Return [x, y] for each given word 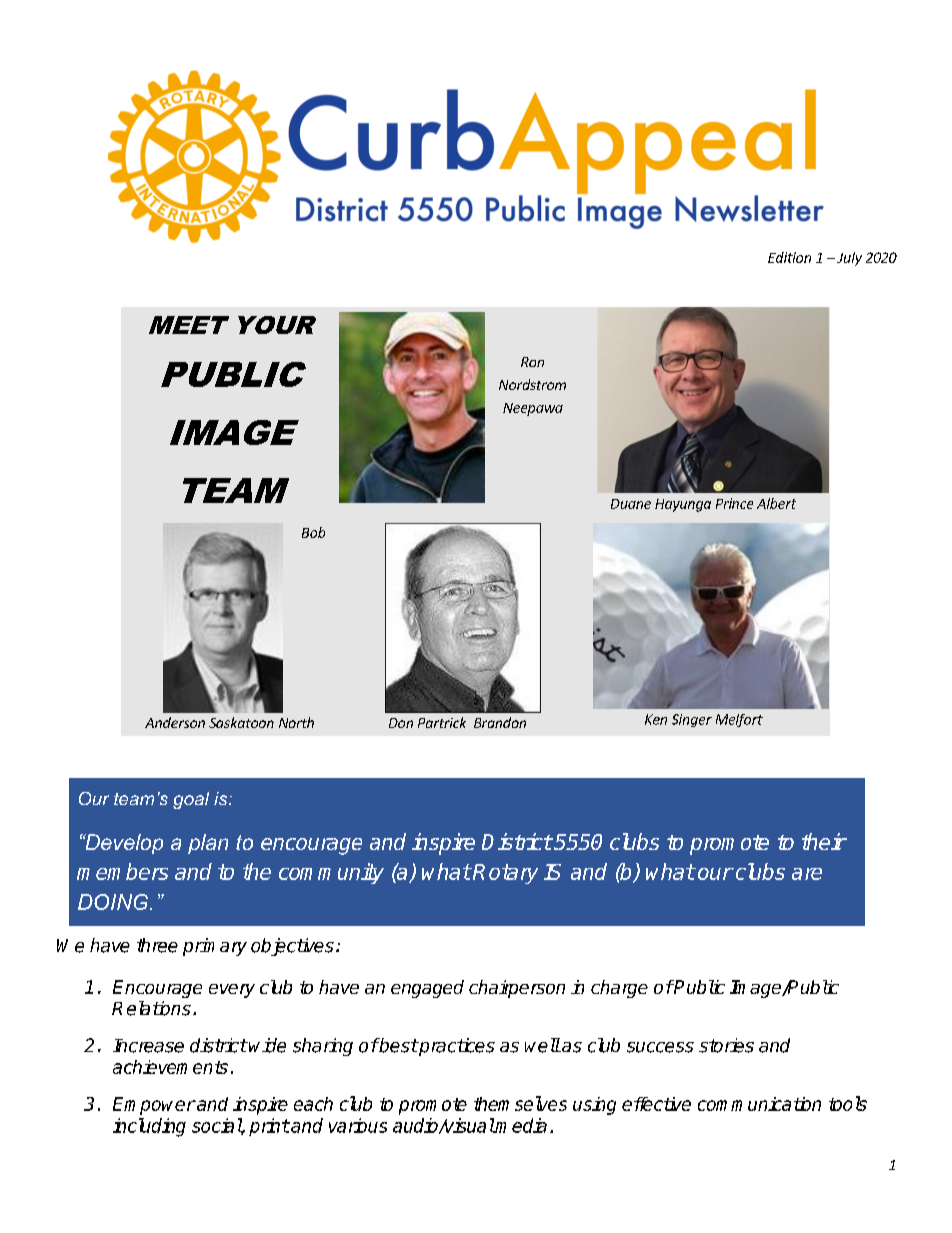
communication [759, 1104]
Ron [532, 362]
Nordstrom [532, 384]
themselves [520, 1103]
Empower [154, 1106]
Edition [789, 257]
